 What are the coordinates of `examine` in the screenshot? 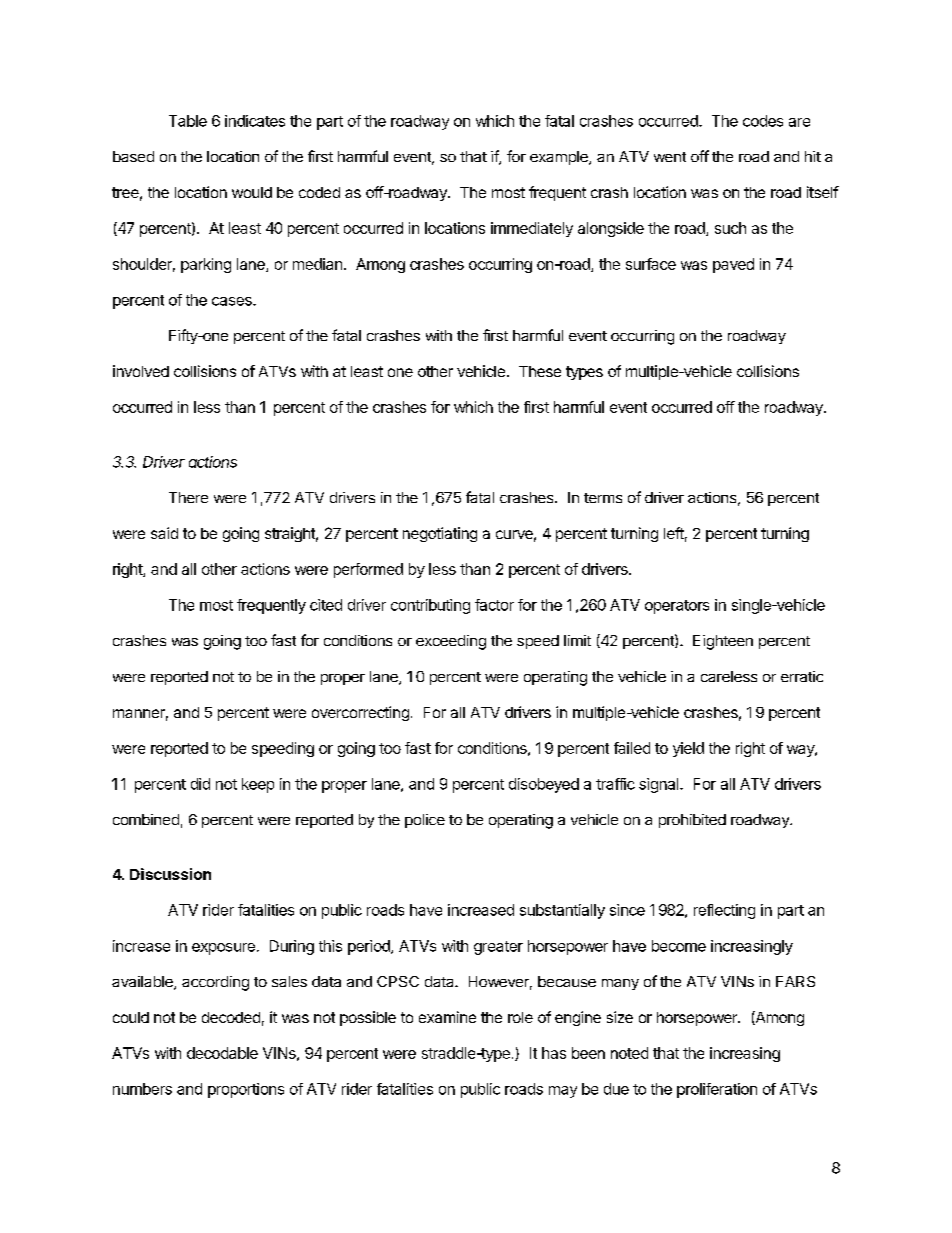 It's located at (447, 1017).
